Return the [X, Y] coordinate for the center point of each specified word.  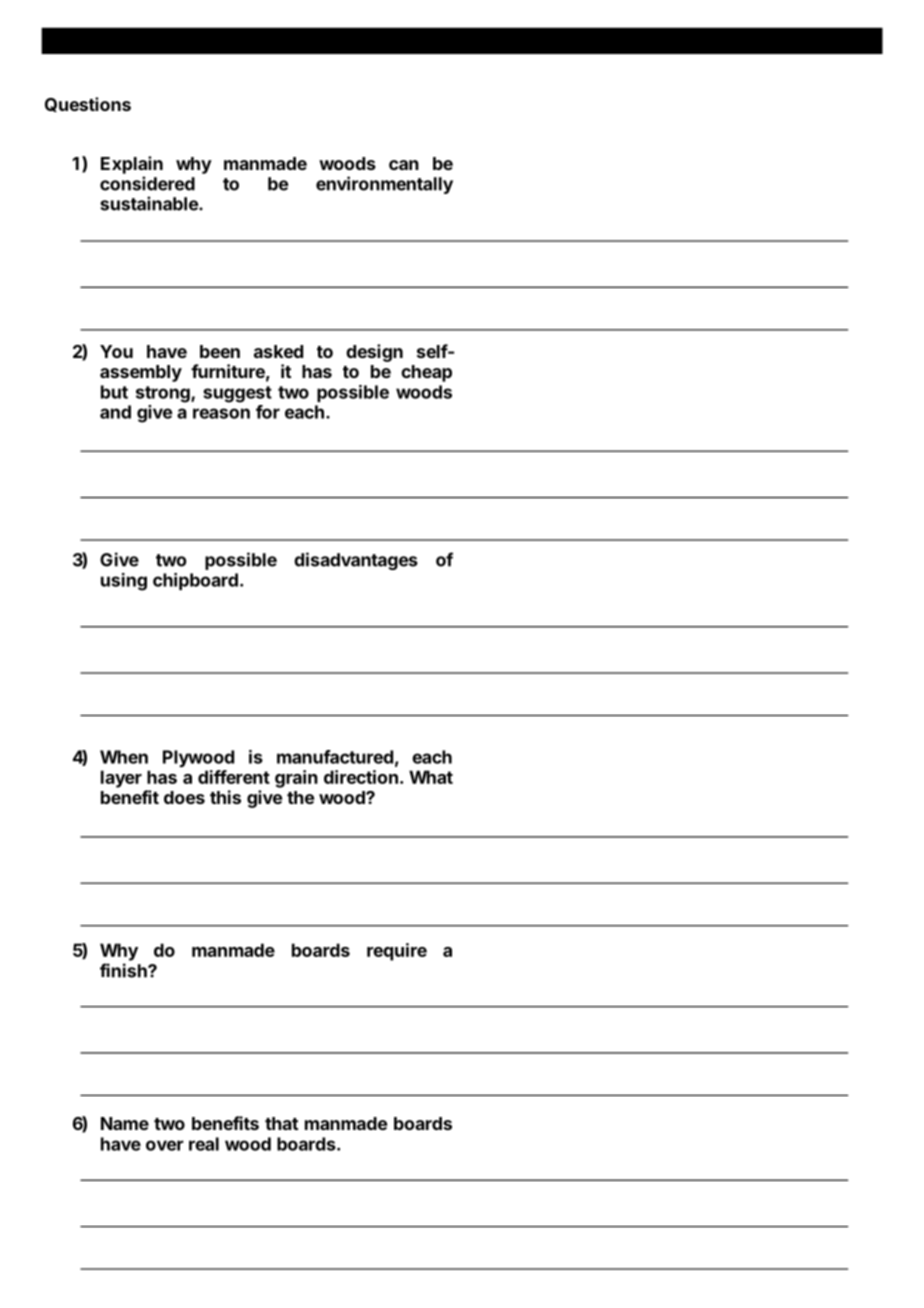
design [374, 353]
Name [125, 1123]
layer [121, 779]
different [234, 777]
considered [147, 183]
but [114, 392]
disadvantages [356, 561]
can [404, 165]
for [268, 412]
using [124, 582]
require [397, 952]
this [225, 797]
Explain [132, 165]
